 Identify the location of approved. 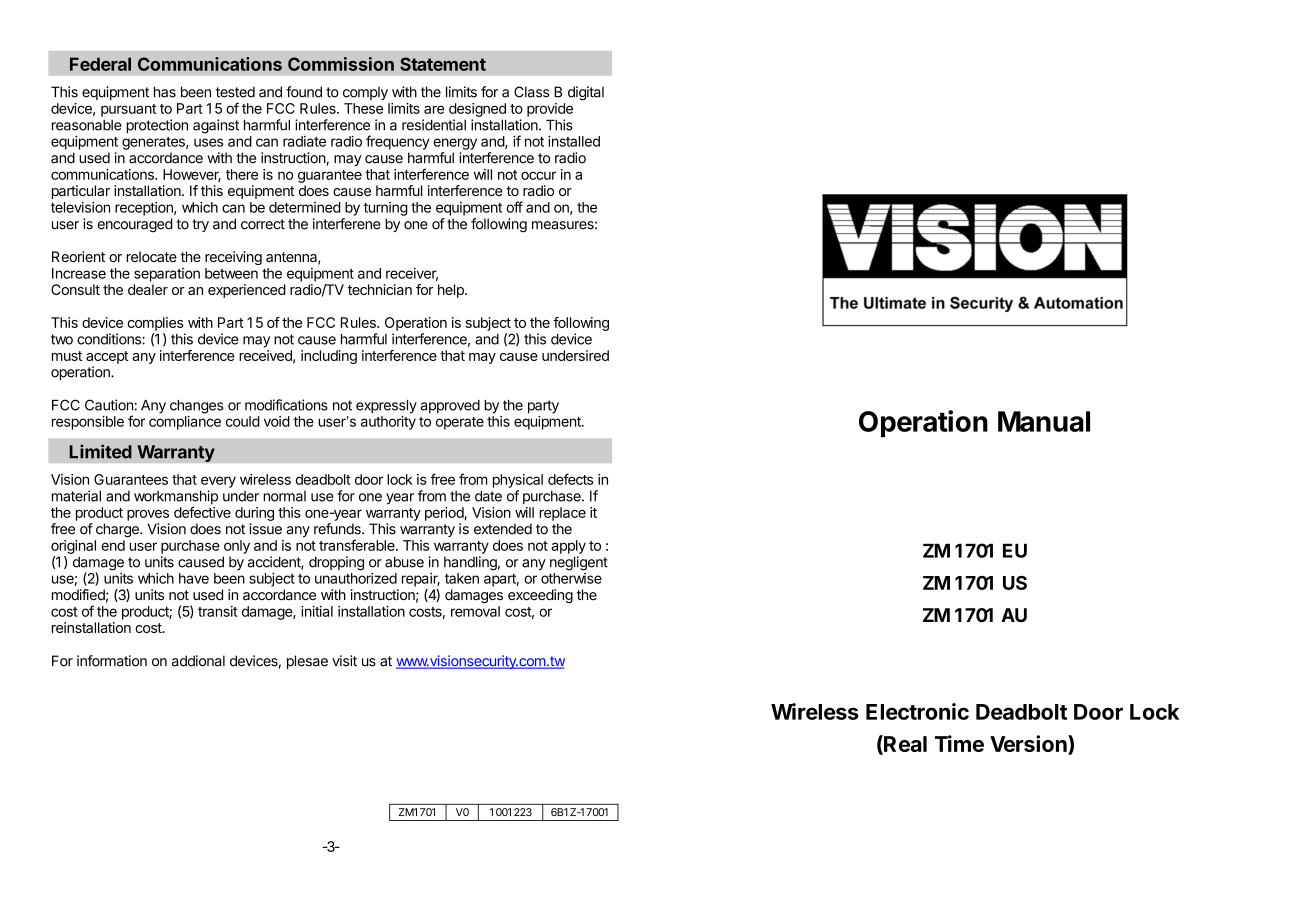
(450, 407).
